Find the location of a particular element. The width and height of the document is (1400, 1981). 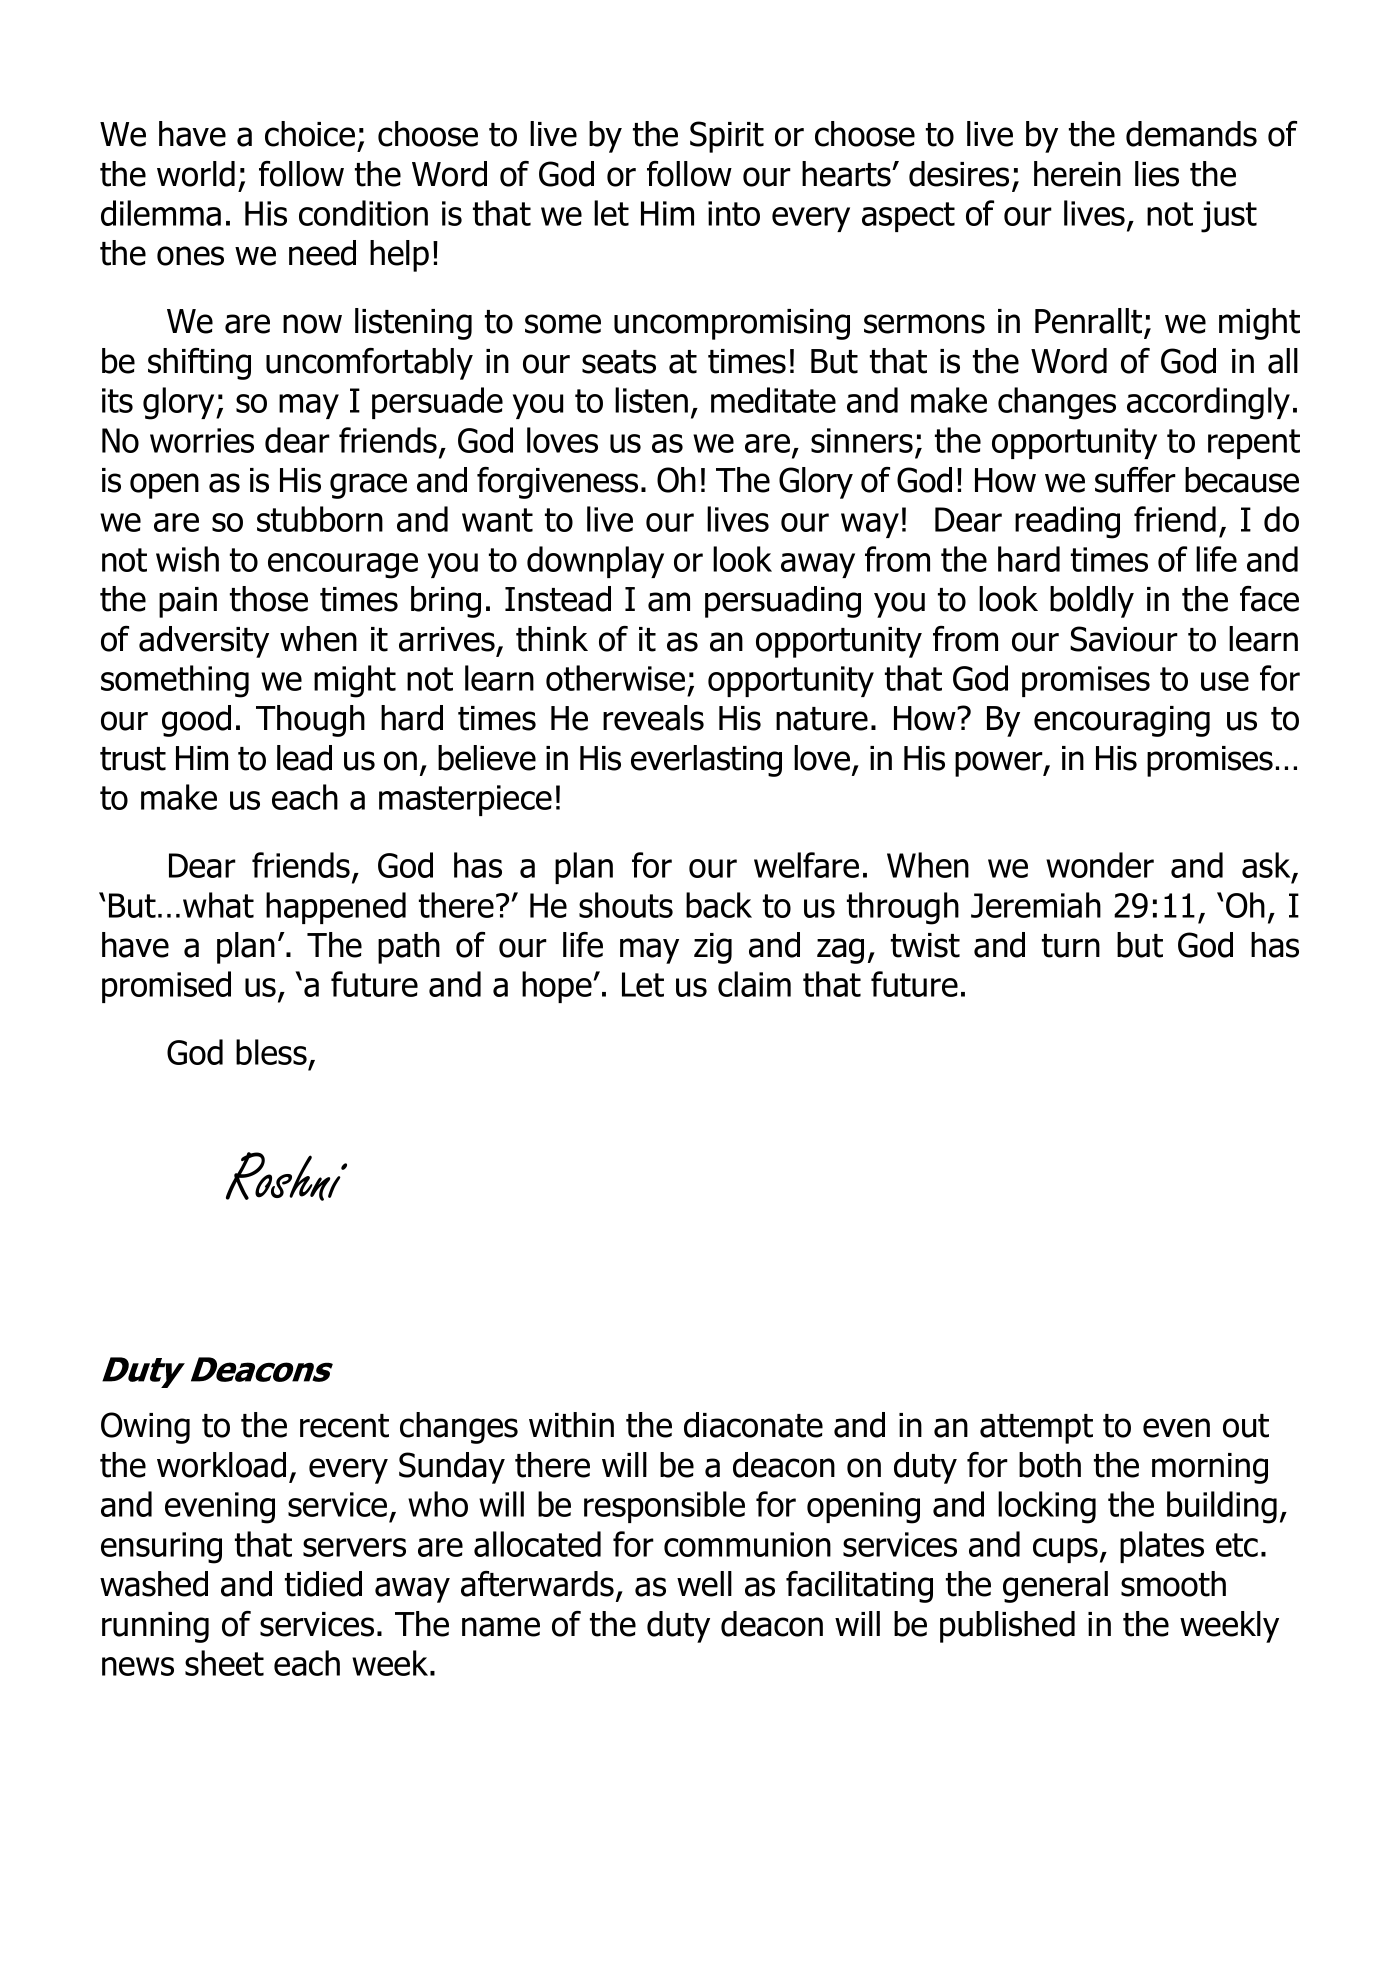

wonder is located at coordinates (1100, 865).
